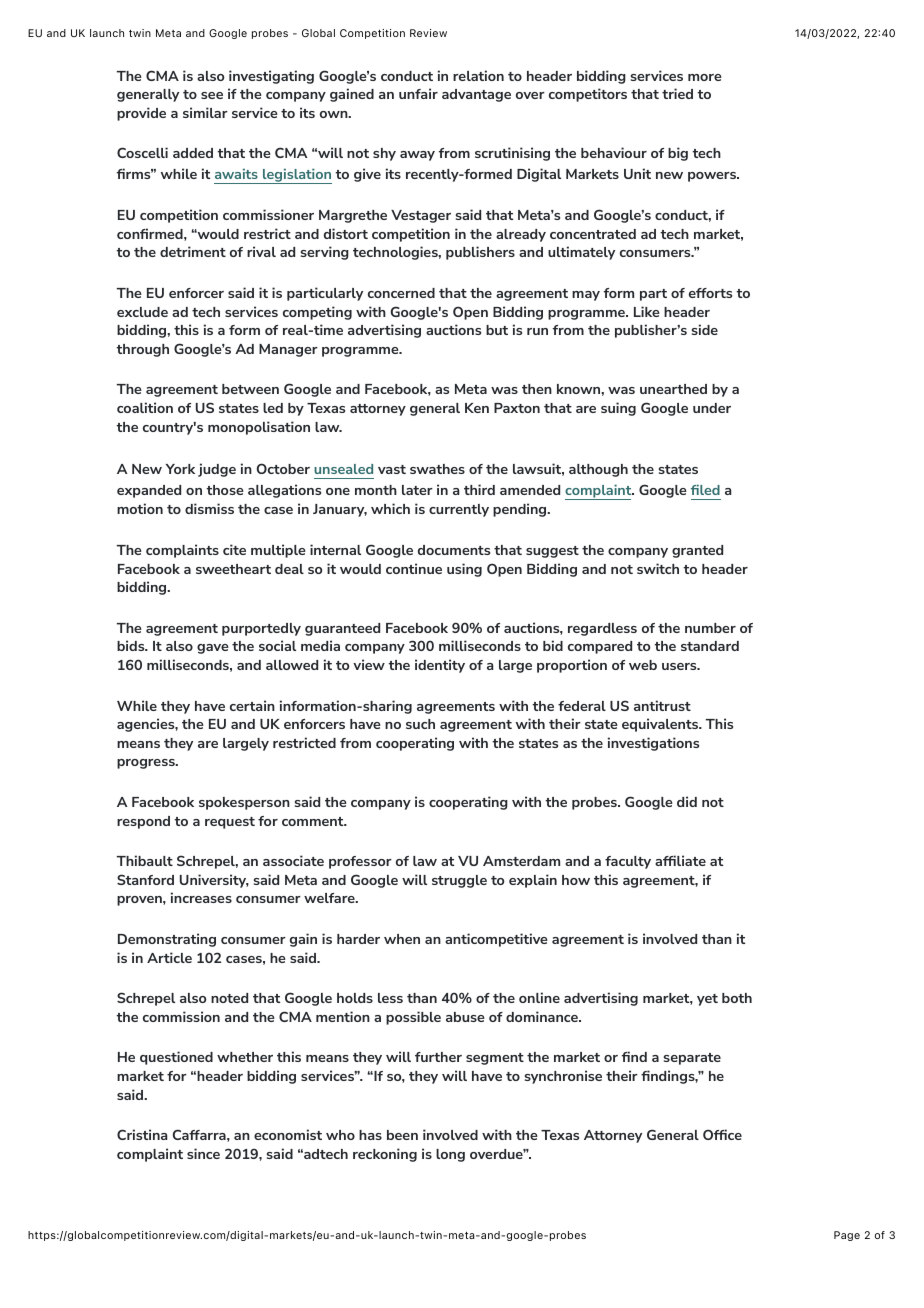  I want to click on long, so click(450, 1155).
